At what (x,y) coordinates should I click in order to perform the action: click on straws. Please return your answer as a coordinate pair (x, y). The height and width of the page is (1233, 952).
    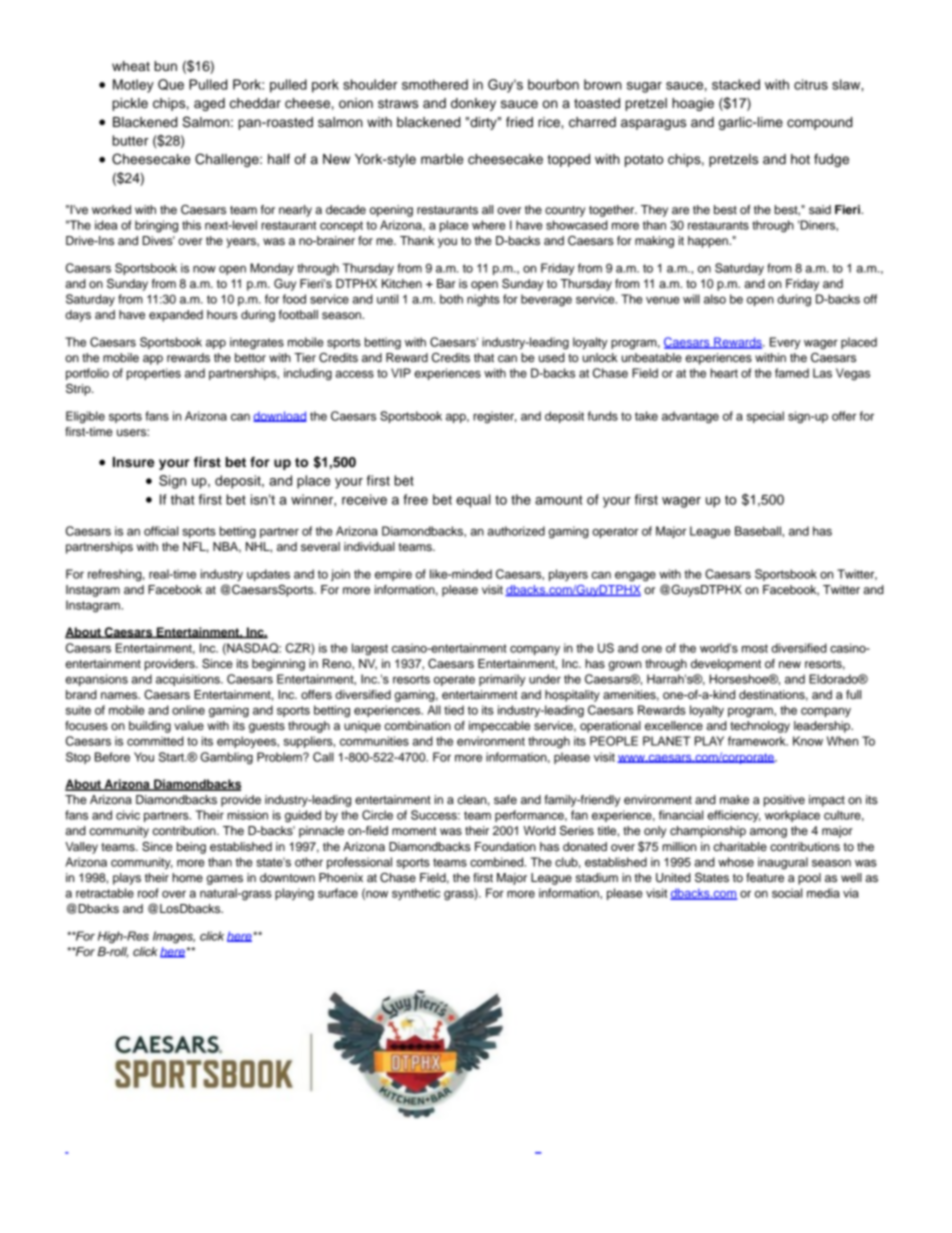
    Looking at the image, I should click on (398, 104).
